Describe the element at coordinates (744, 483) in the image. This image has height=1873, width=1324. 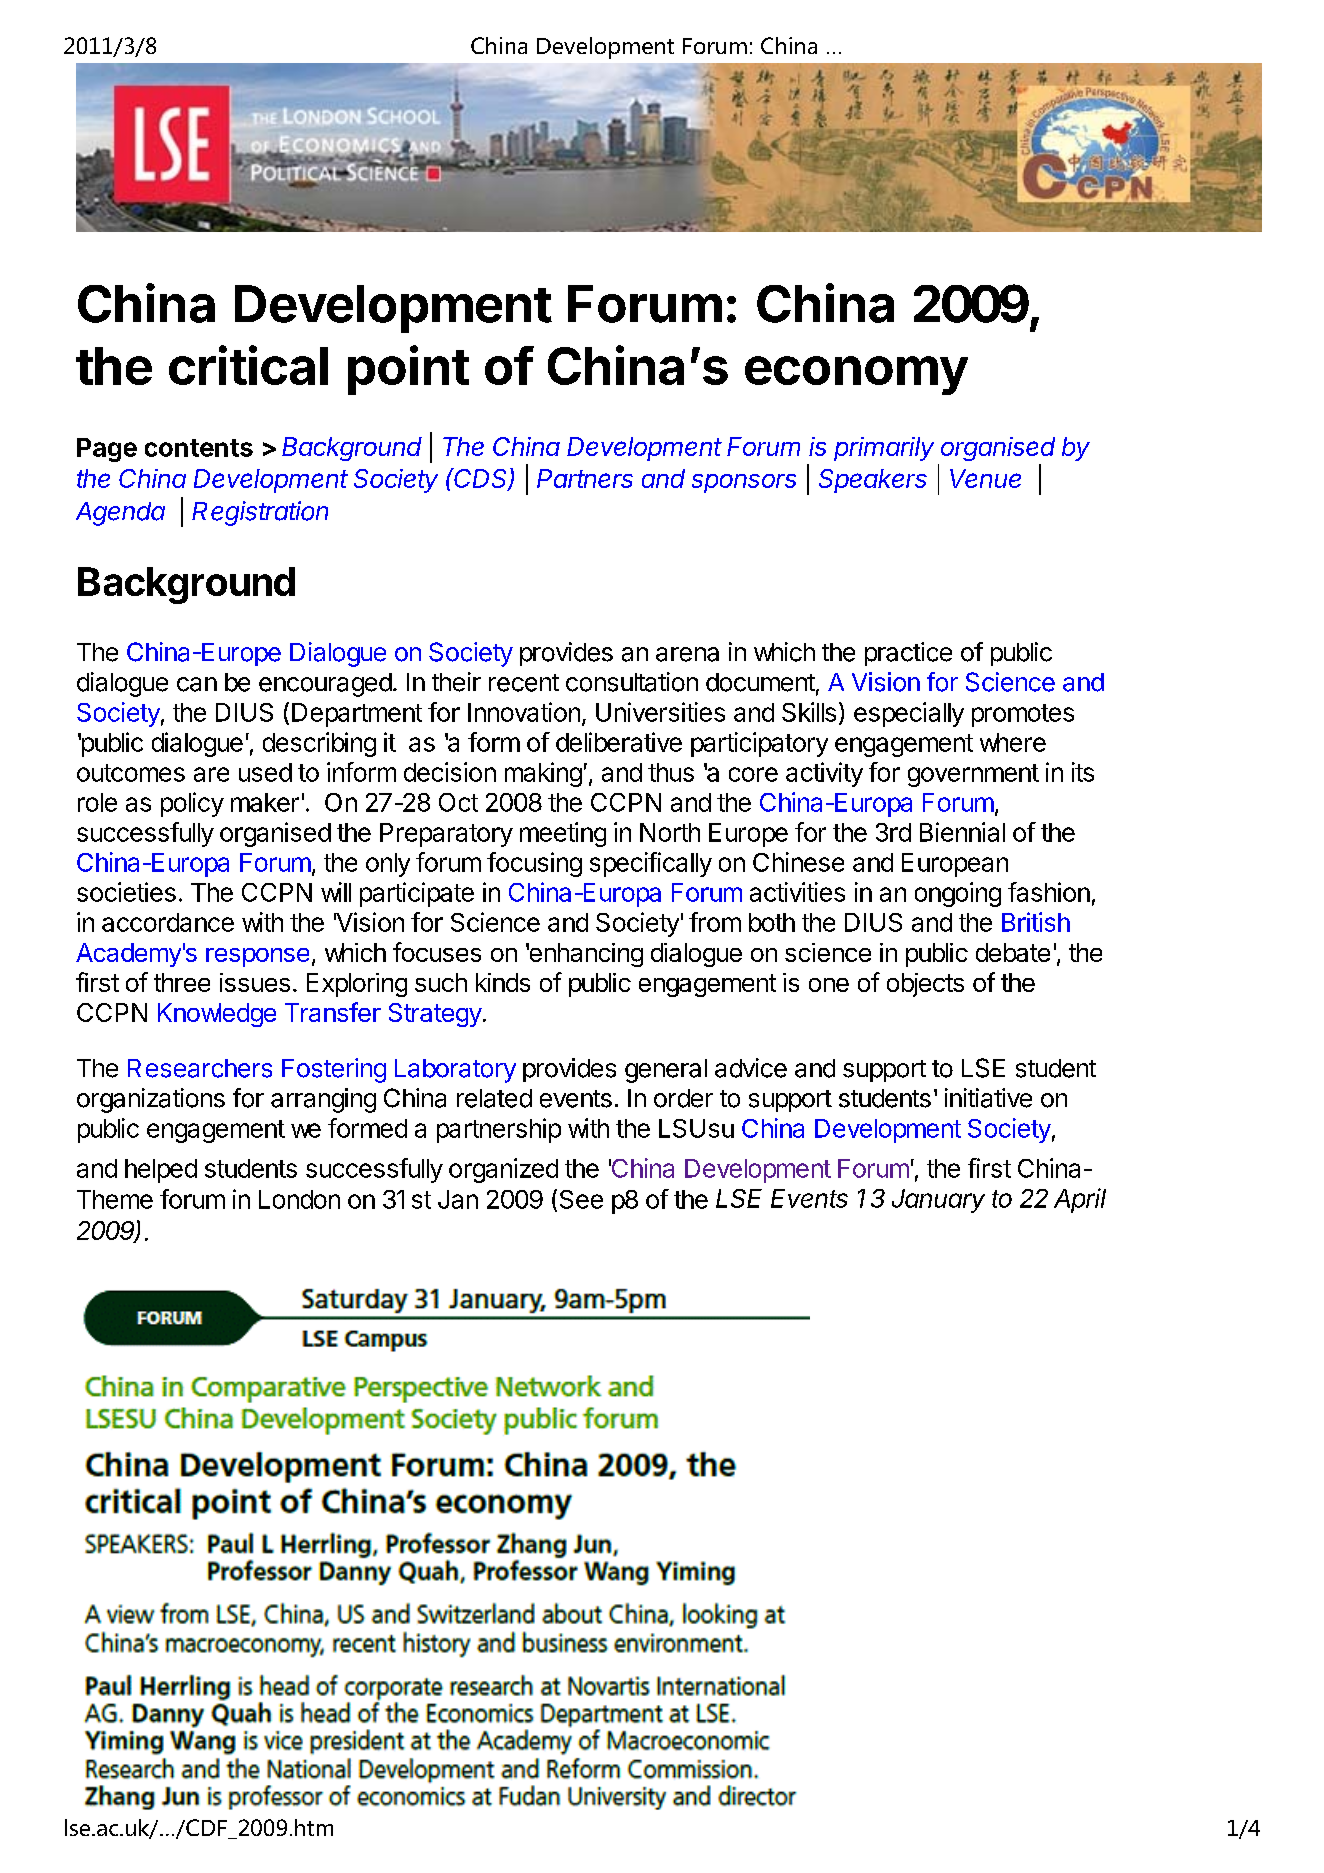
I see `sponsors` at that location.
